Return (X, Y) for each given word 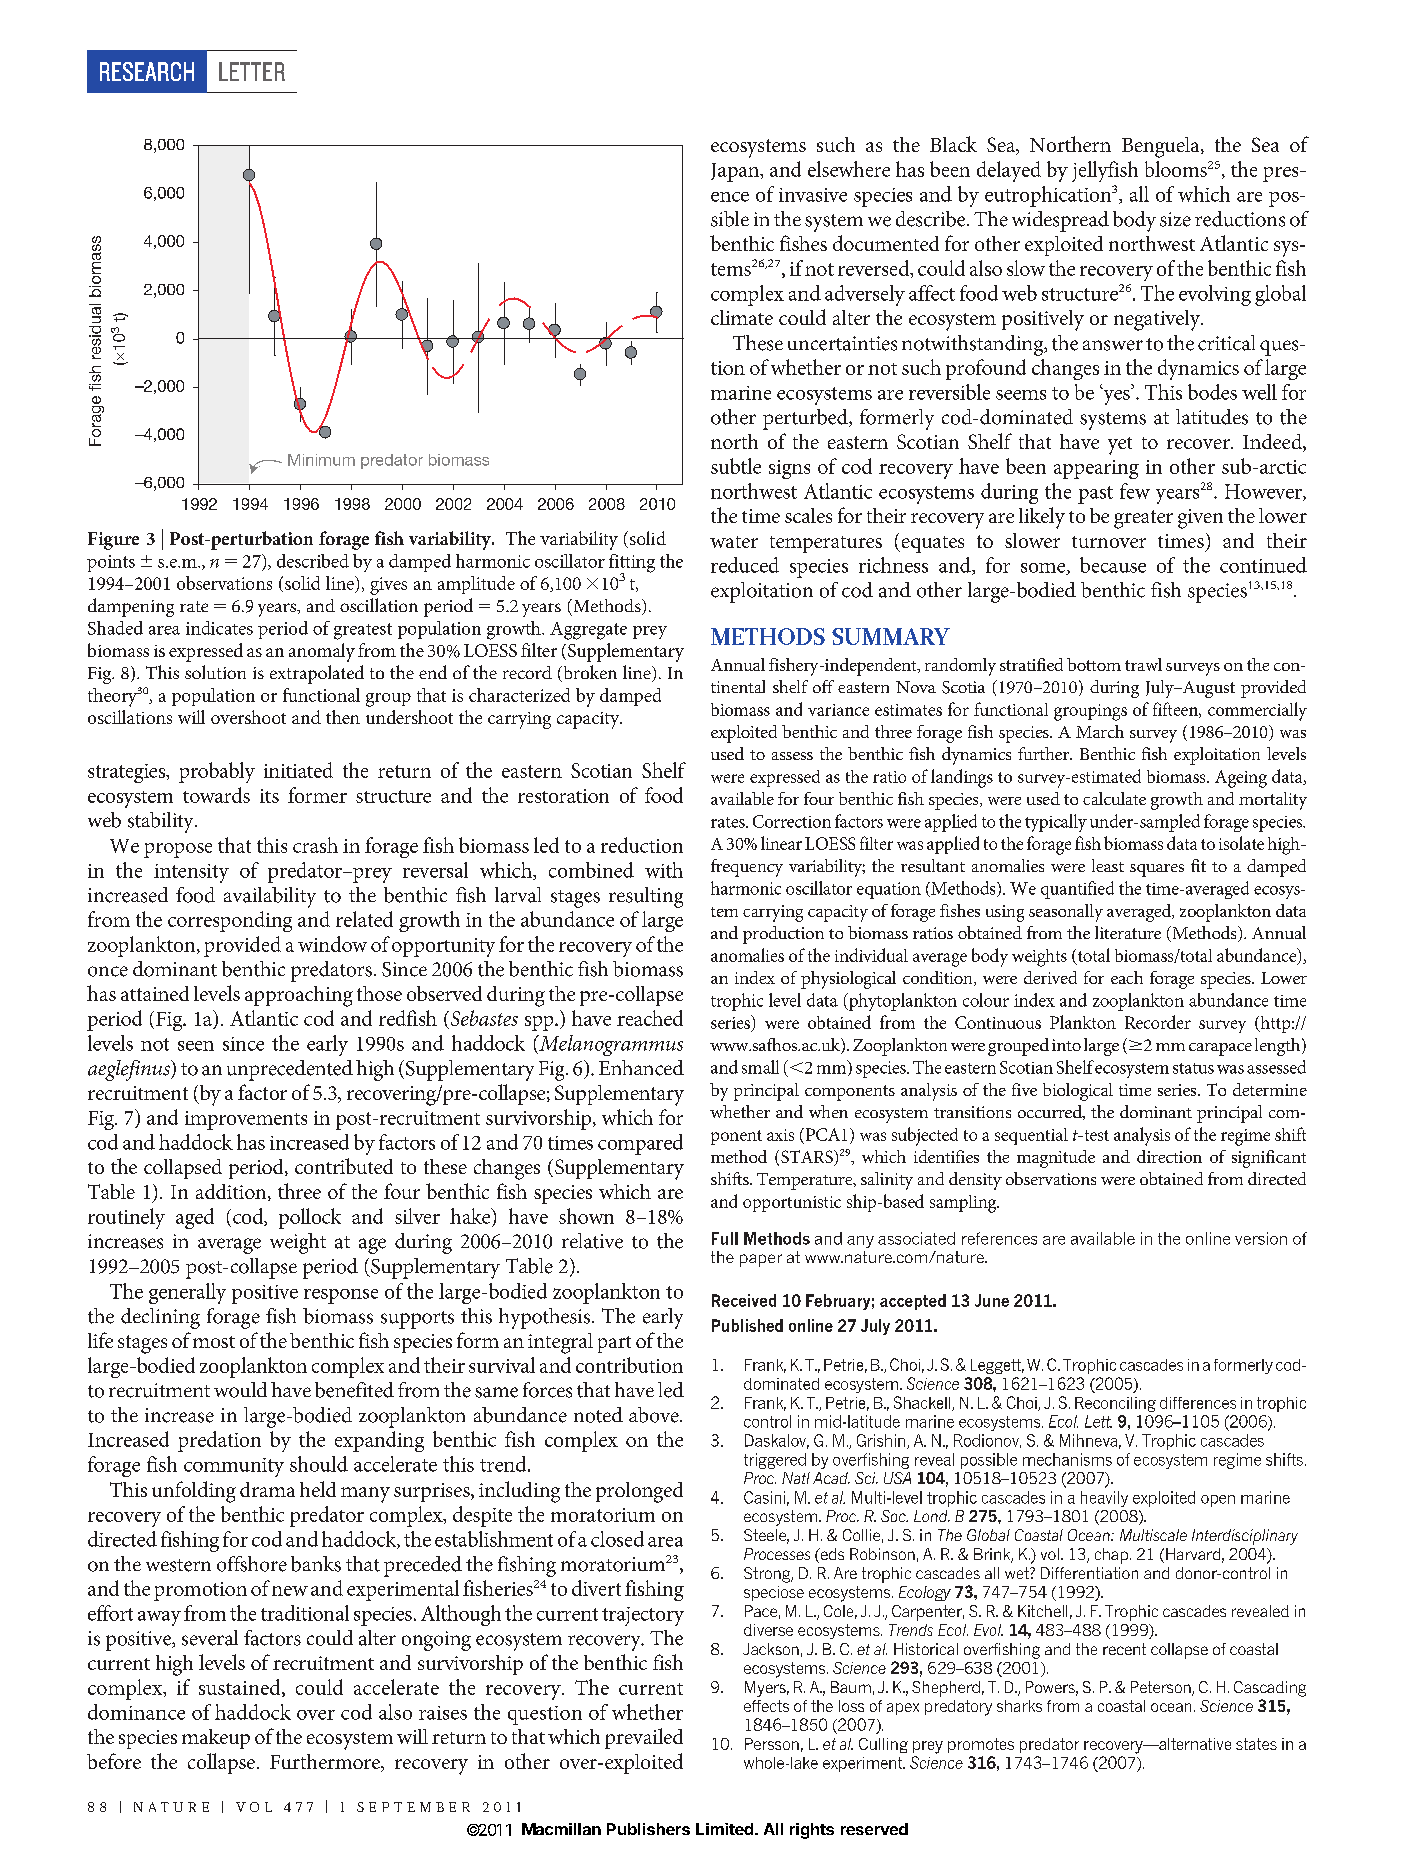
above (655, 1415)
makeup (216, 1739)
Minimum (321, 460)
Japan (736, 172)
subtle (736, 466)
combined (591, 870)
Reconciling (1115, 1404)
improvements (246, 1120)
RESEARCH (147, 71)
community (234, 1467)
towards (216, 795)
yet (1120, 446)
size (1175, 219)
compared (640, 1144)
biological (1078, 1092)
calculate (1114, 798)
